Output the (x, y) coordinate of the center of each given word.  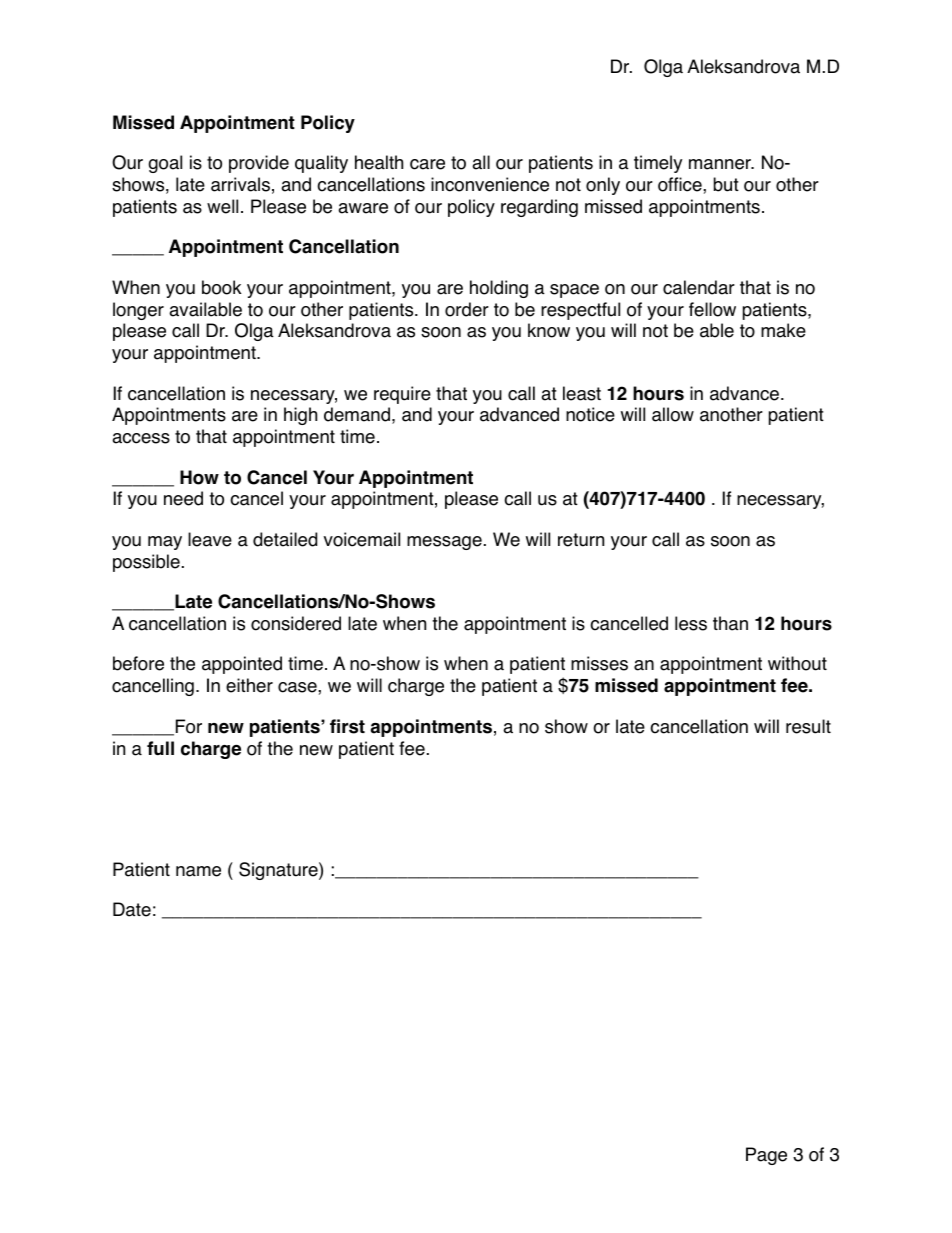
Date (132, 909)
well (222, 206)
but (726, 184)
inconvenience (490, 184)
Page (766, 1156)
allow (673, 414)
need (183, 498)
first (347, 726)
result (808, 726)
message (444, 543)
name (198, 871)
